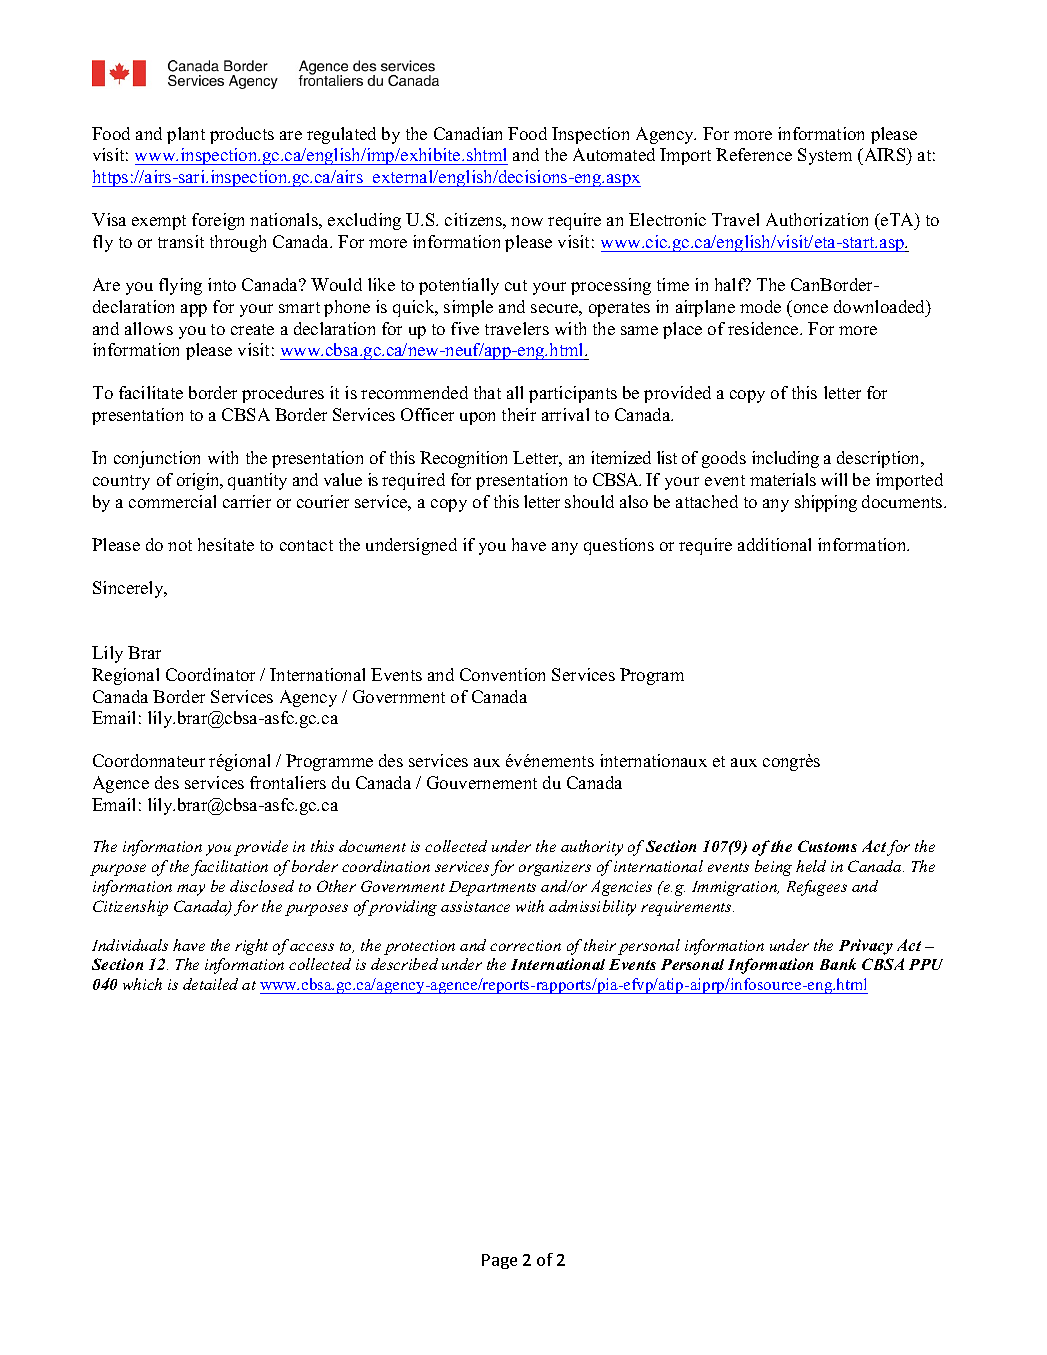 The height and width of the screenshot is (1355, 1047). Describe the element at coordinates (499, 1261) in the screenshot. I see `Page` at that location.
